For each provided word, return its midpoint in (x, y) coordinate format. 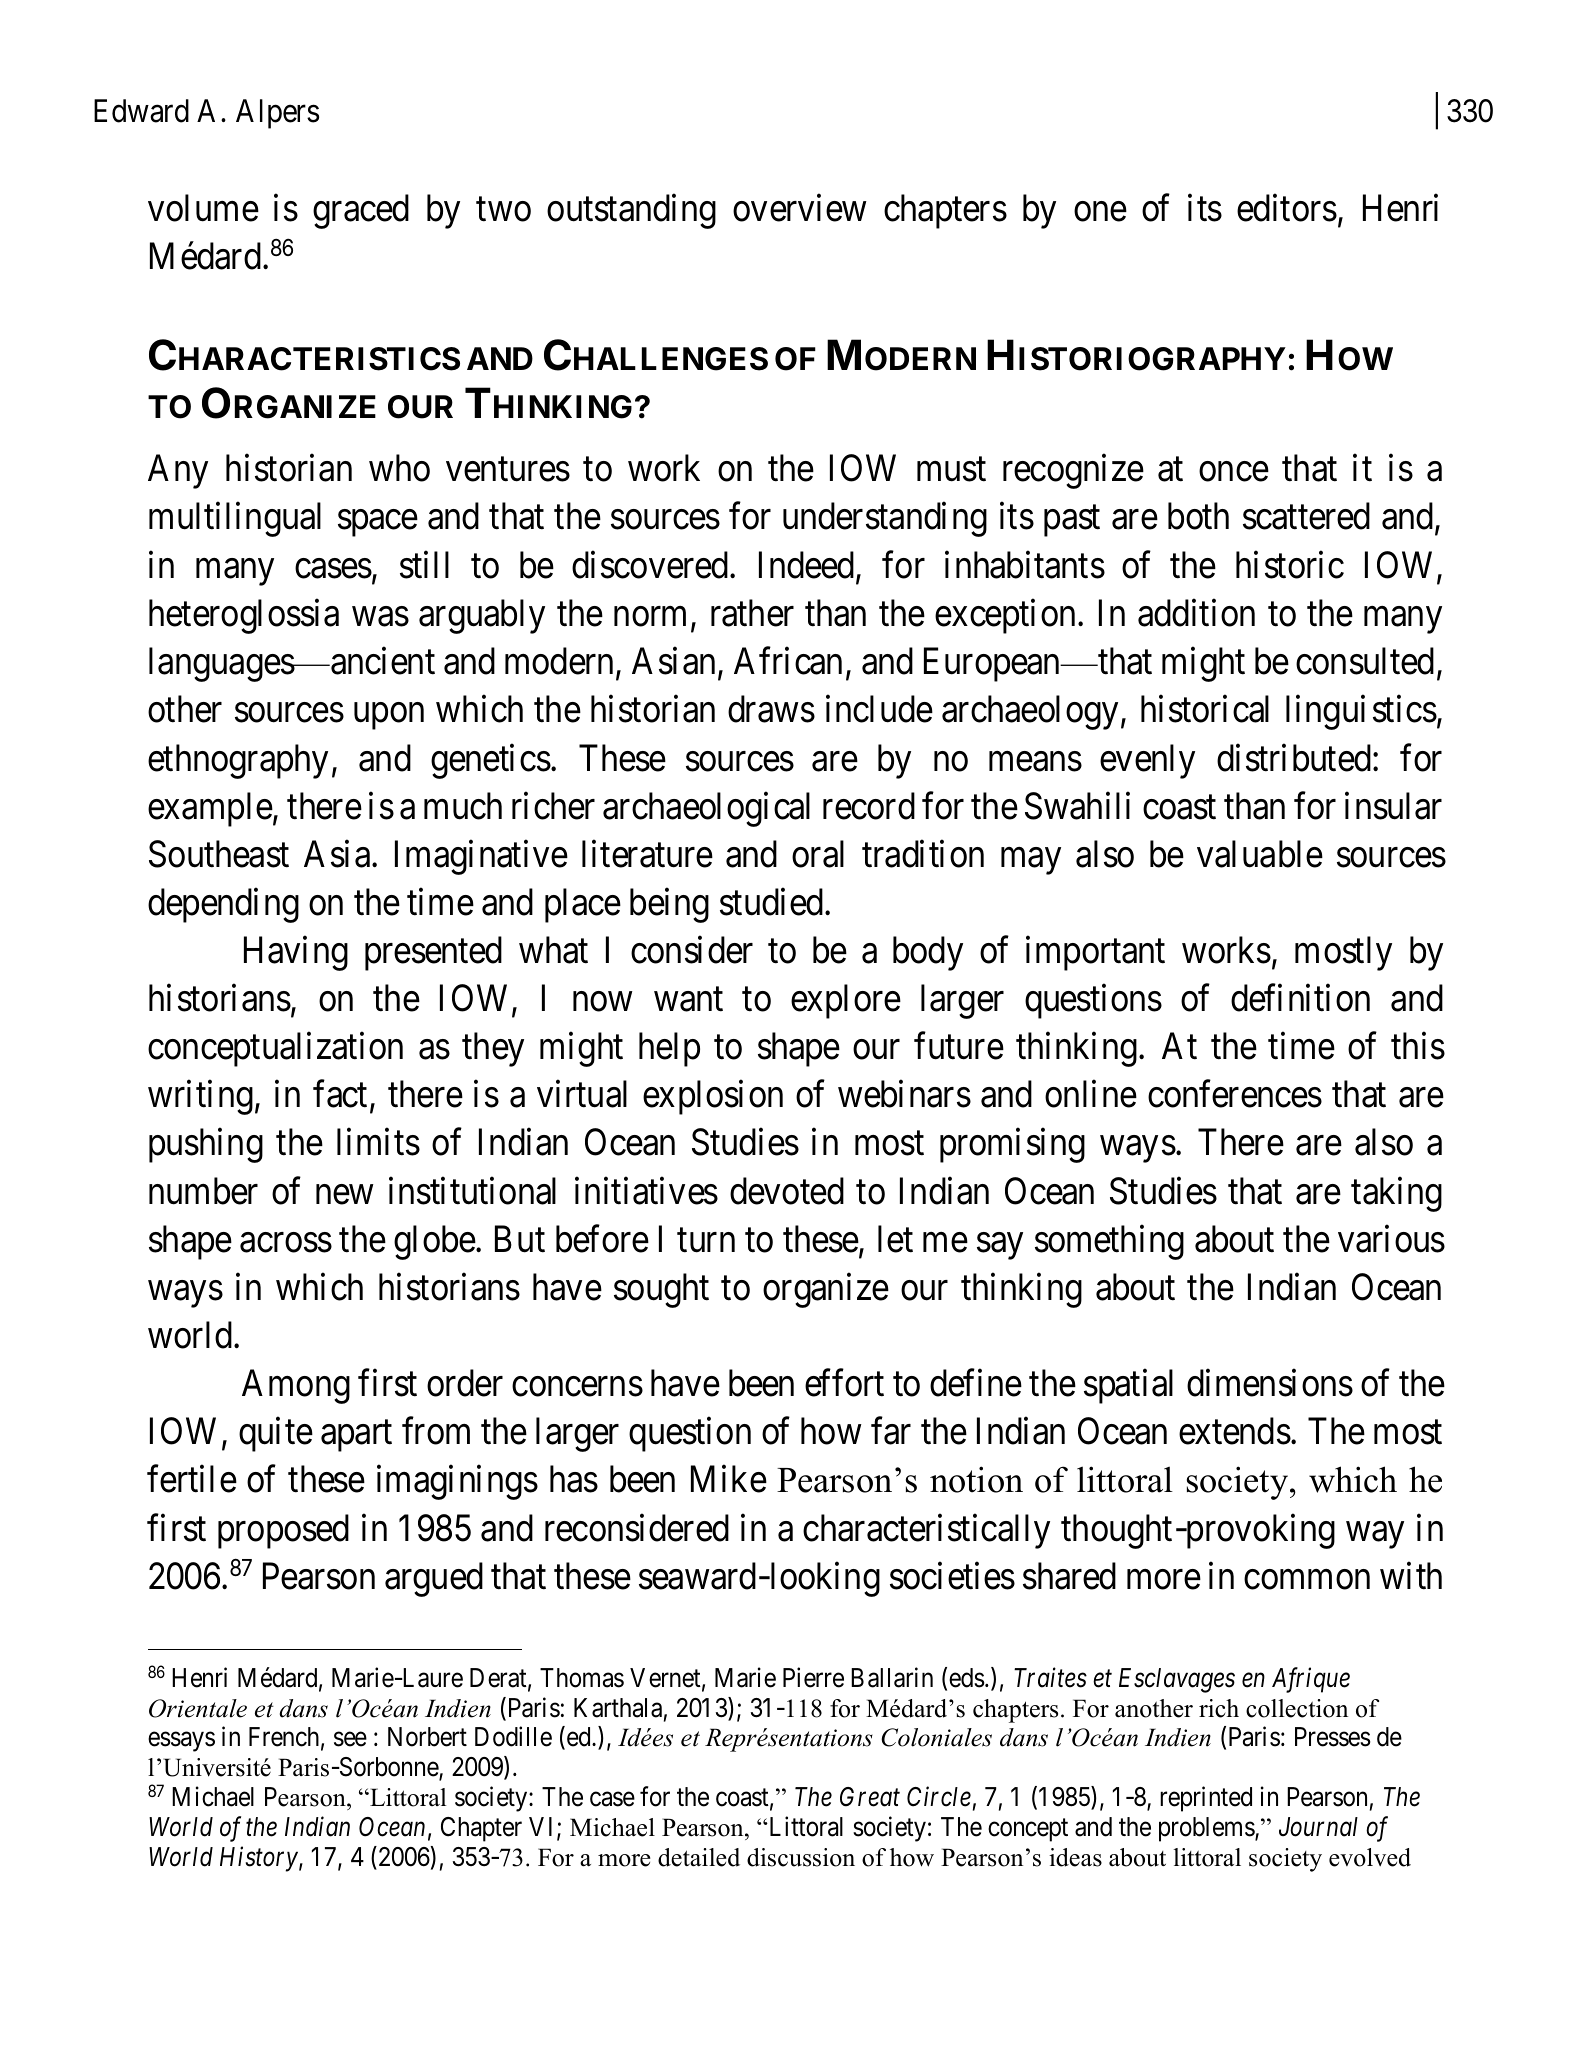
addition (1196, 613)
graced (361, 211)
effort (844, 1383)
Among (296, 1387)
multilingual (235, 520)
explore (846, 1001)
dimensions (1270, 1383)
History (259, 1859)
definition (1300, 998)
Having (296, 953)
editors (1287, 208)
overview (800, 208)
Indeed (808, 566)
